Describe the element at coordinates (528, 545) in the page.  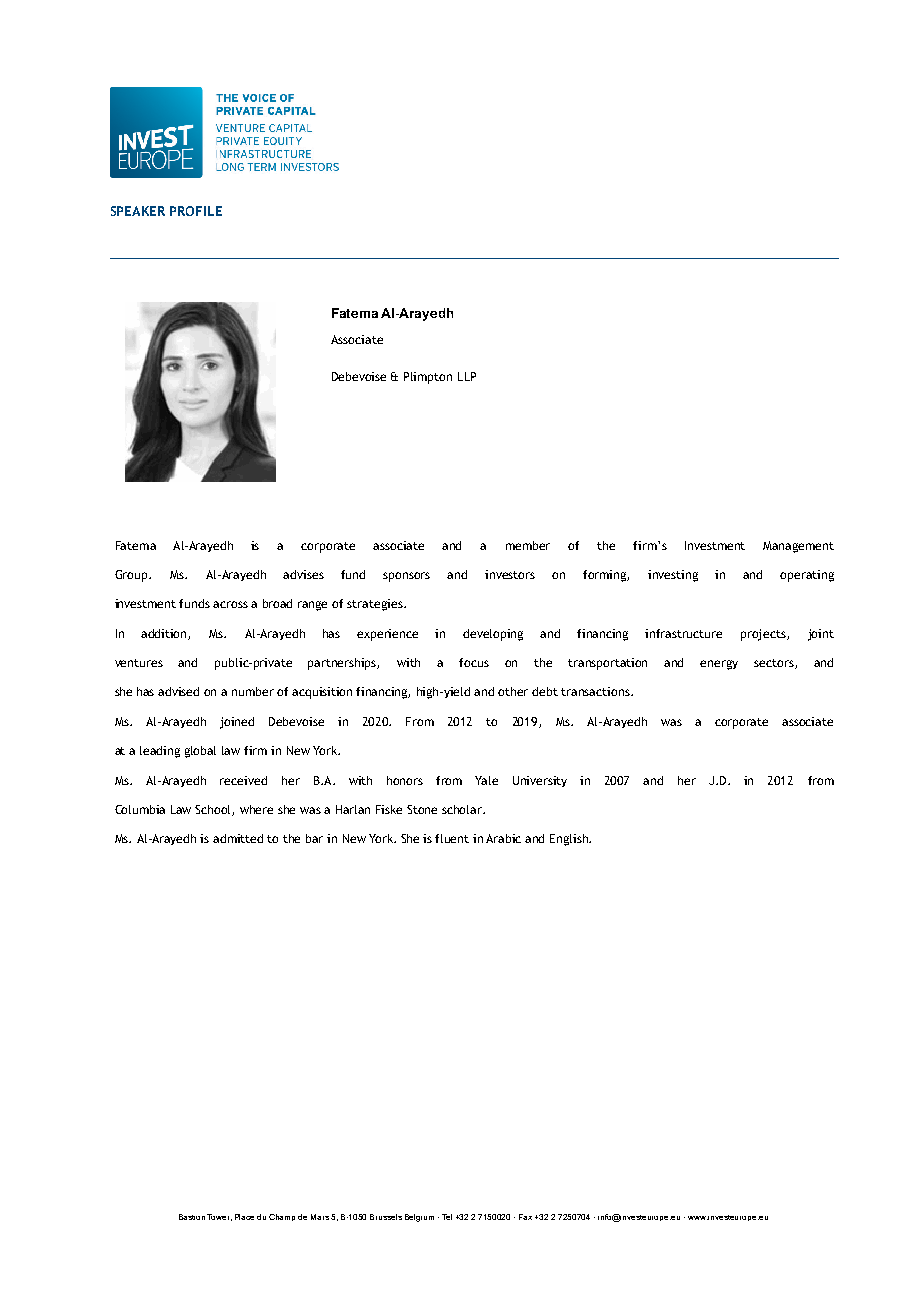
I see `member` at that location.
